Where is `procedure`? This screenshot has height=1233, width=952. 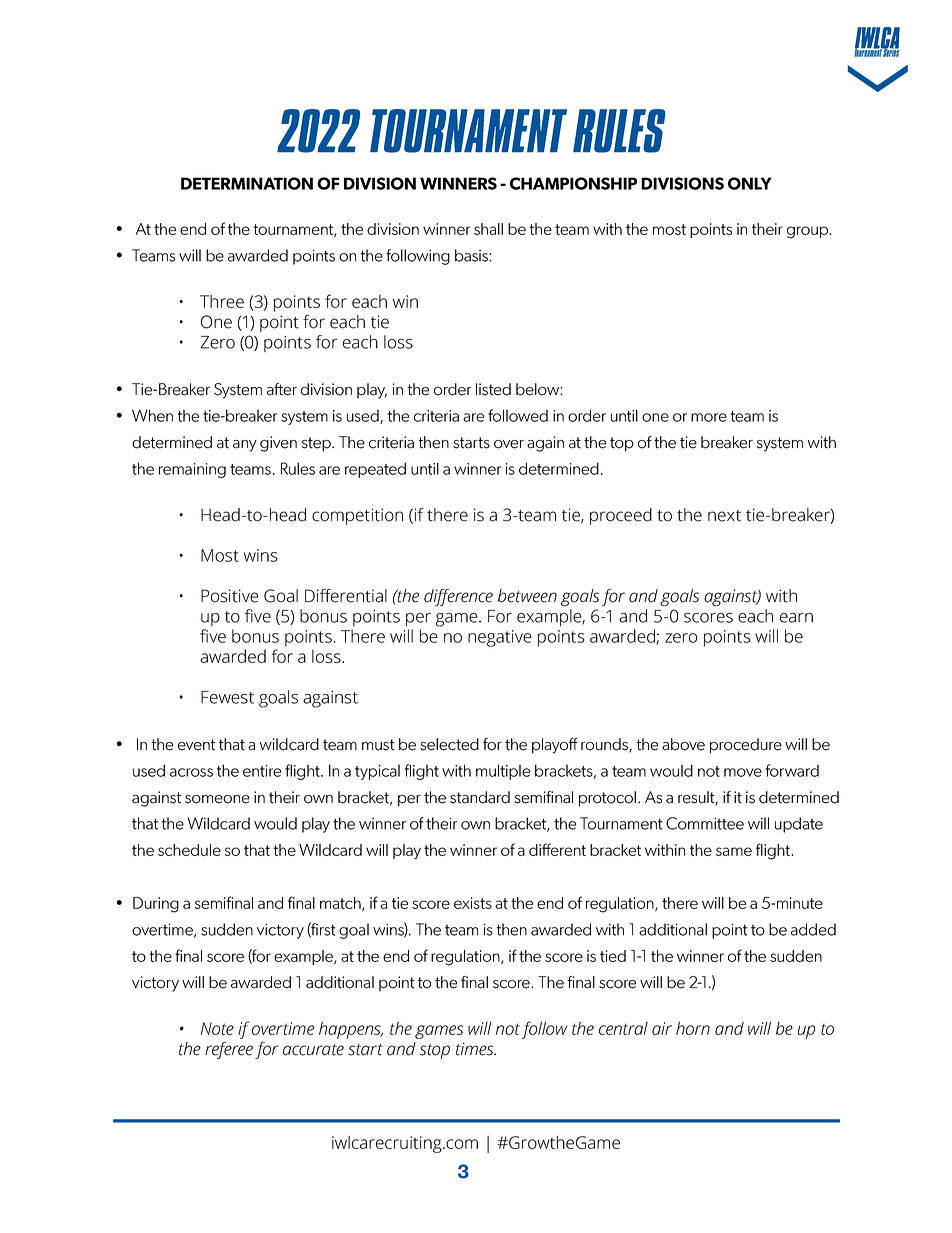
procedure is located at coordinates (746, 746).
